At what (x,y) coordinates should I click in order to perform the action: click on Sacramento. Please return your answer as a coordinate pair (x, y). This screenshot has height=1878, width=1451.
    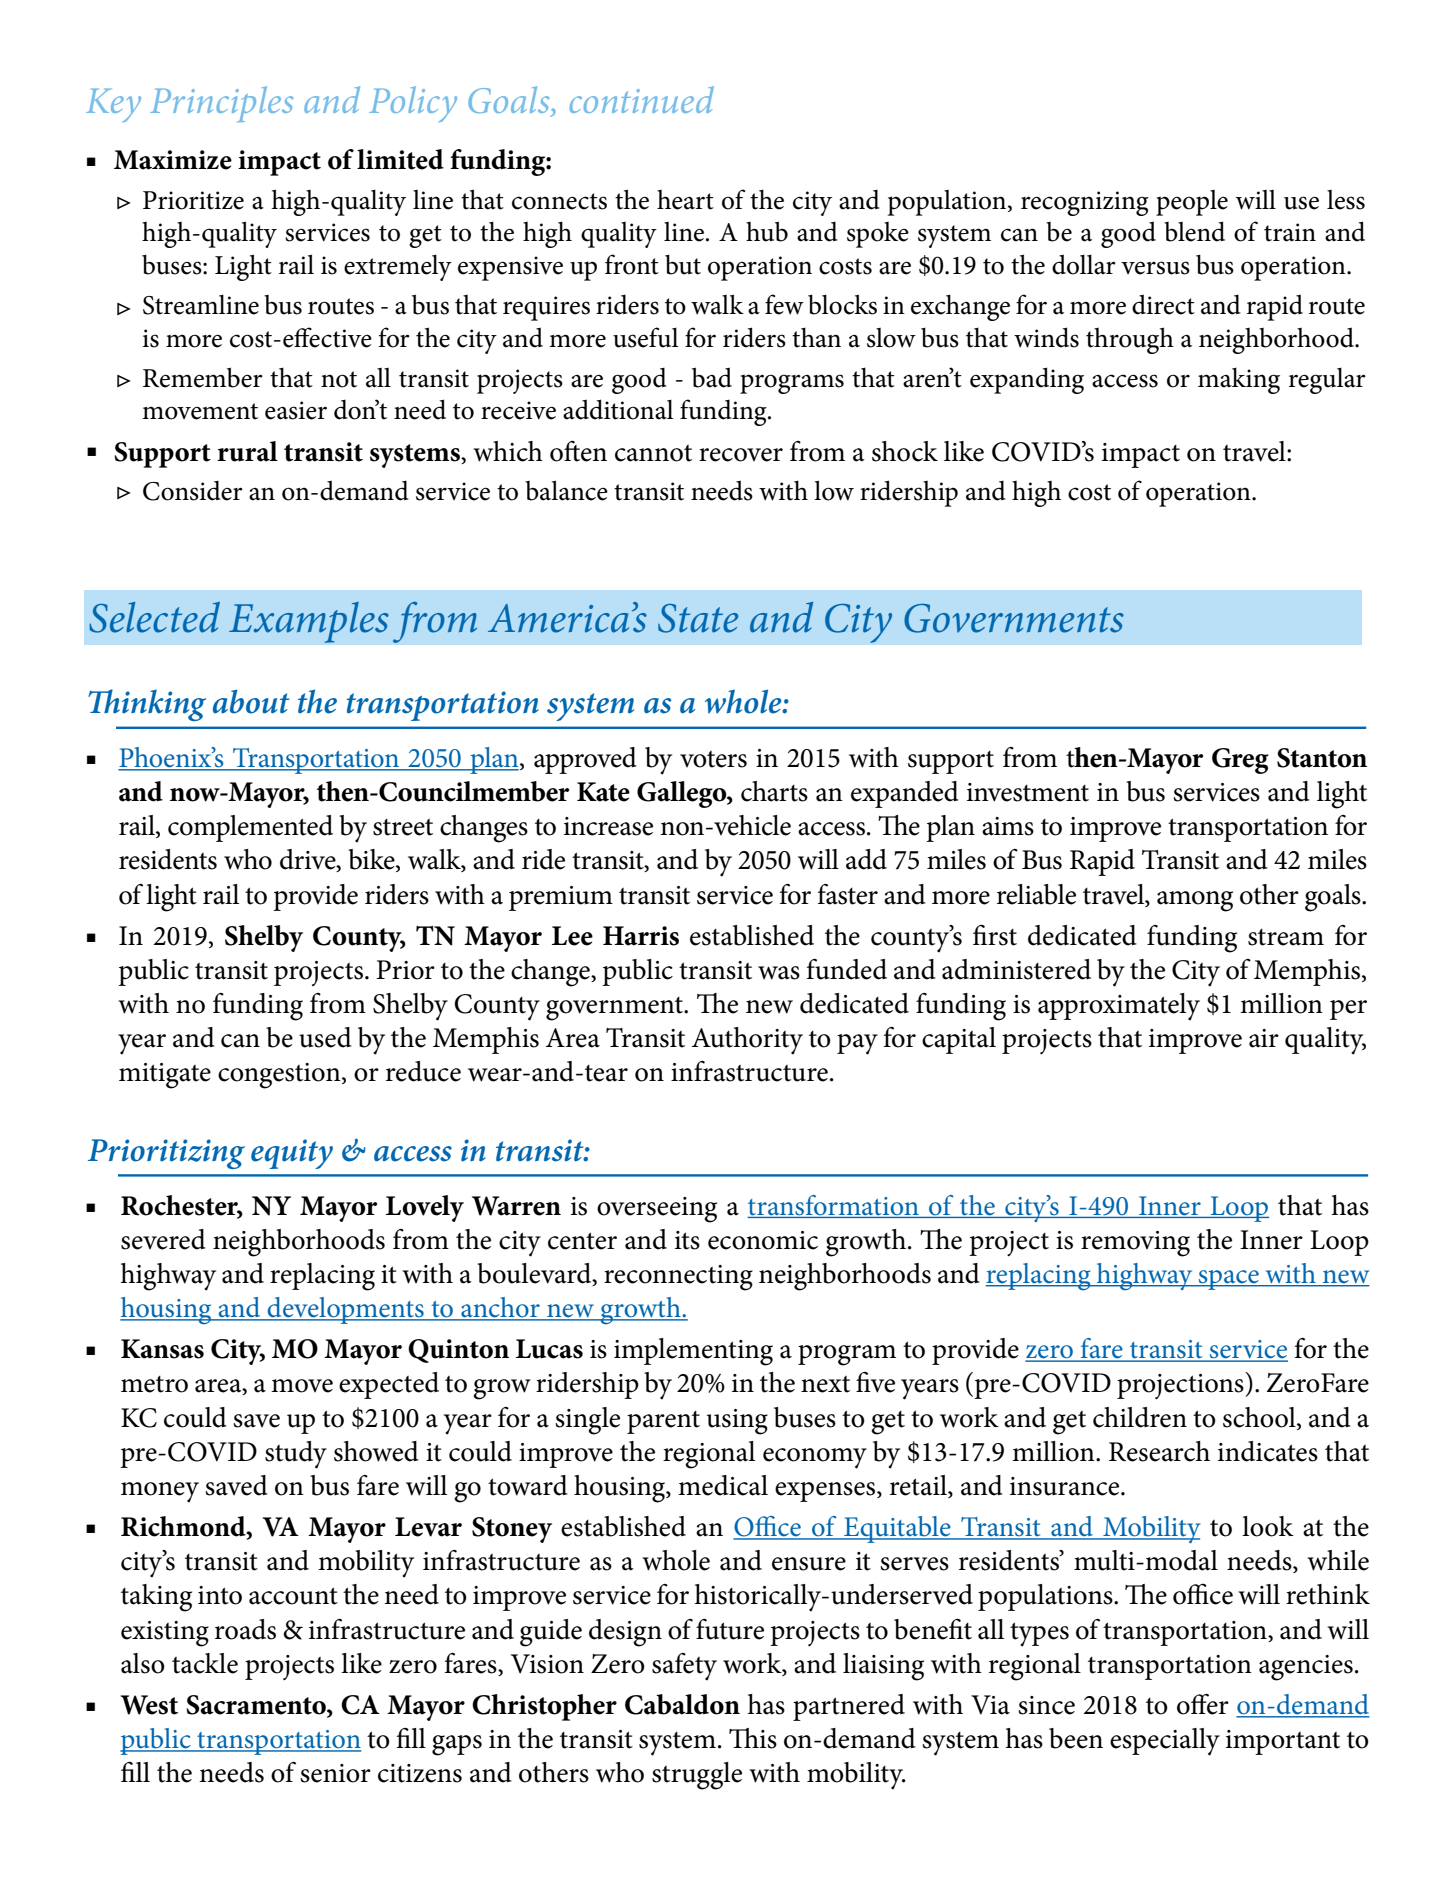
    Looking at the image, I should click on (257, 1706).
